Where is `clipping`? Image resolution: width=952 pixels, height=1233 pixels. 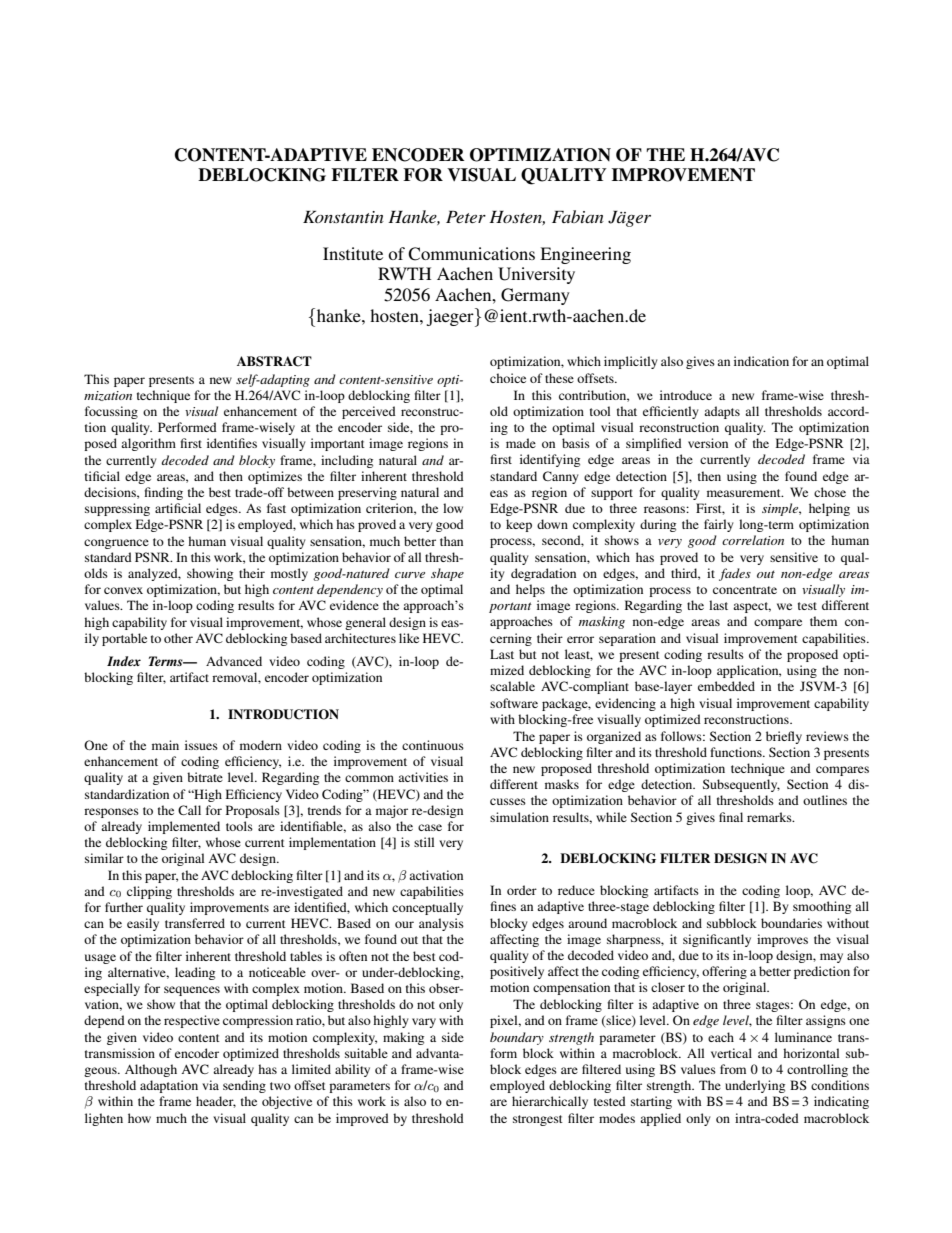
clipping is located at coordinates (149, 892).
